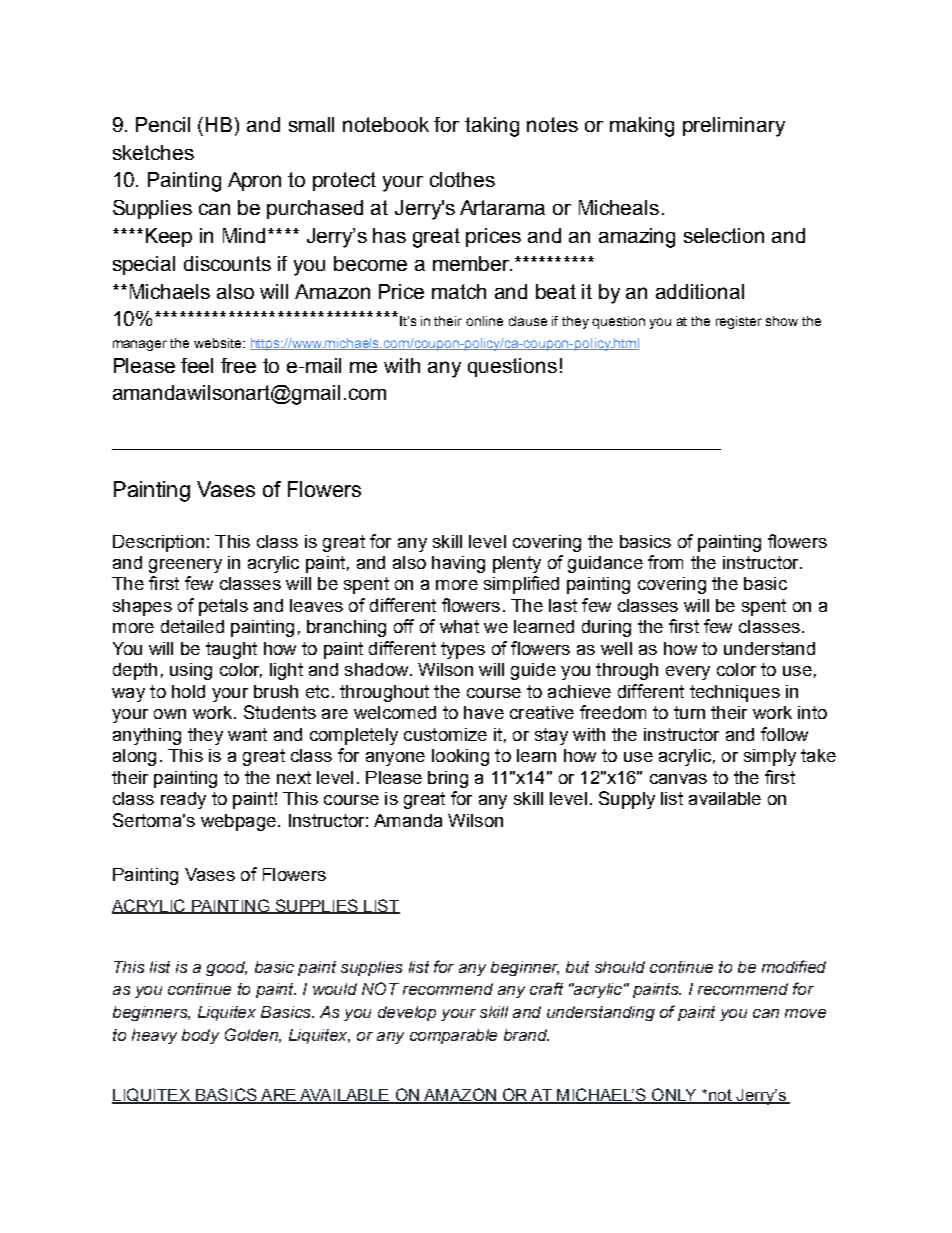 Image resolution: width=952 pixels, height=1233 pixels. Describe the element at coordinates (460, 757) in the screenshot. I see `looking` at that location.
